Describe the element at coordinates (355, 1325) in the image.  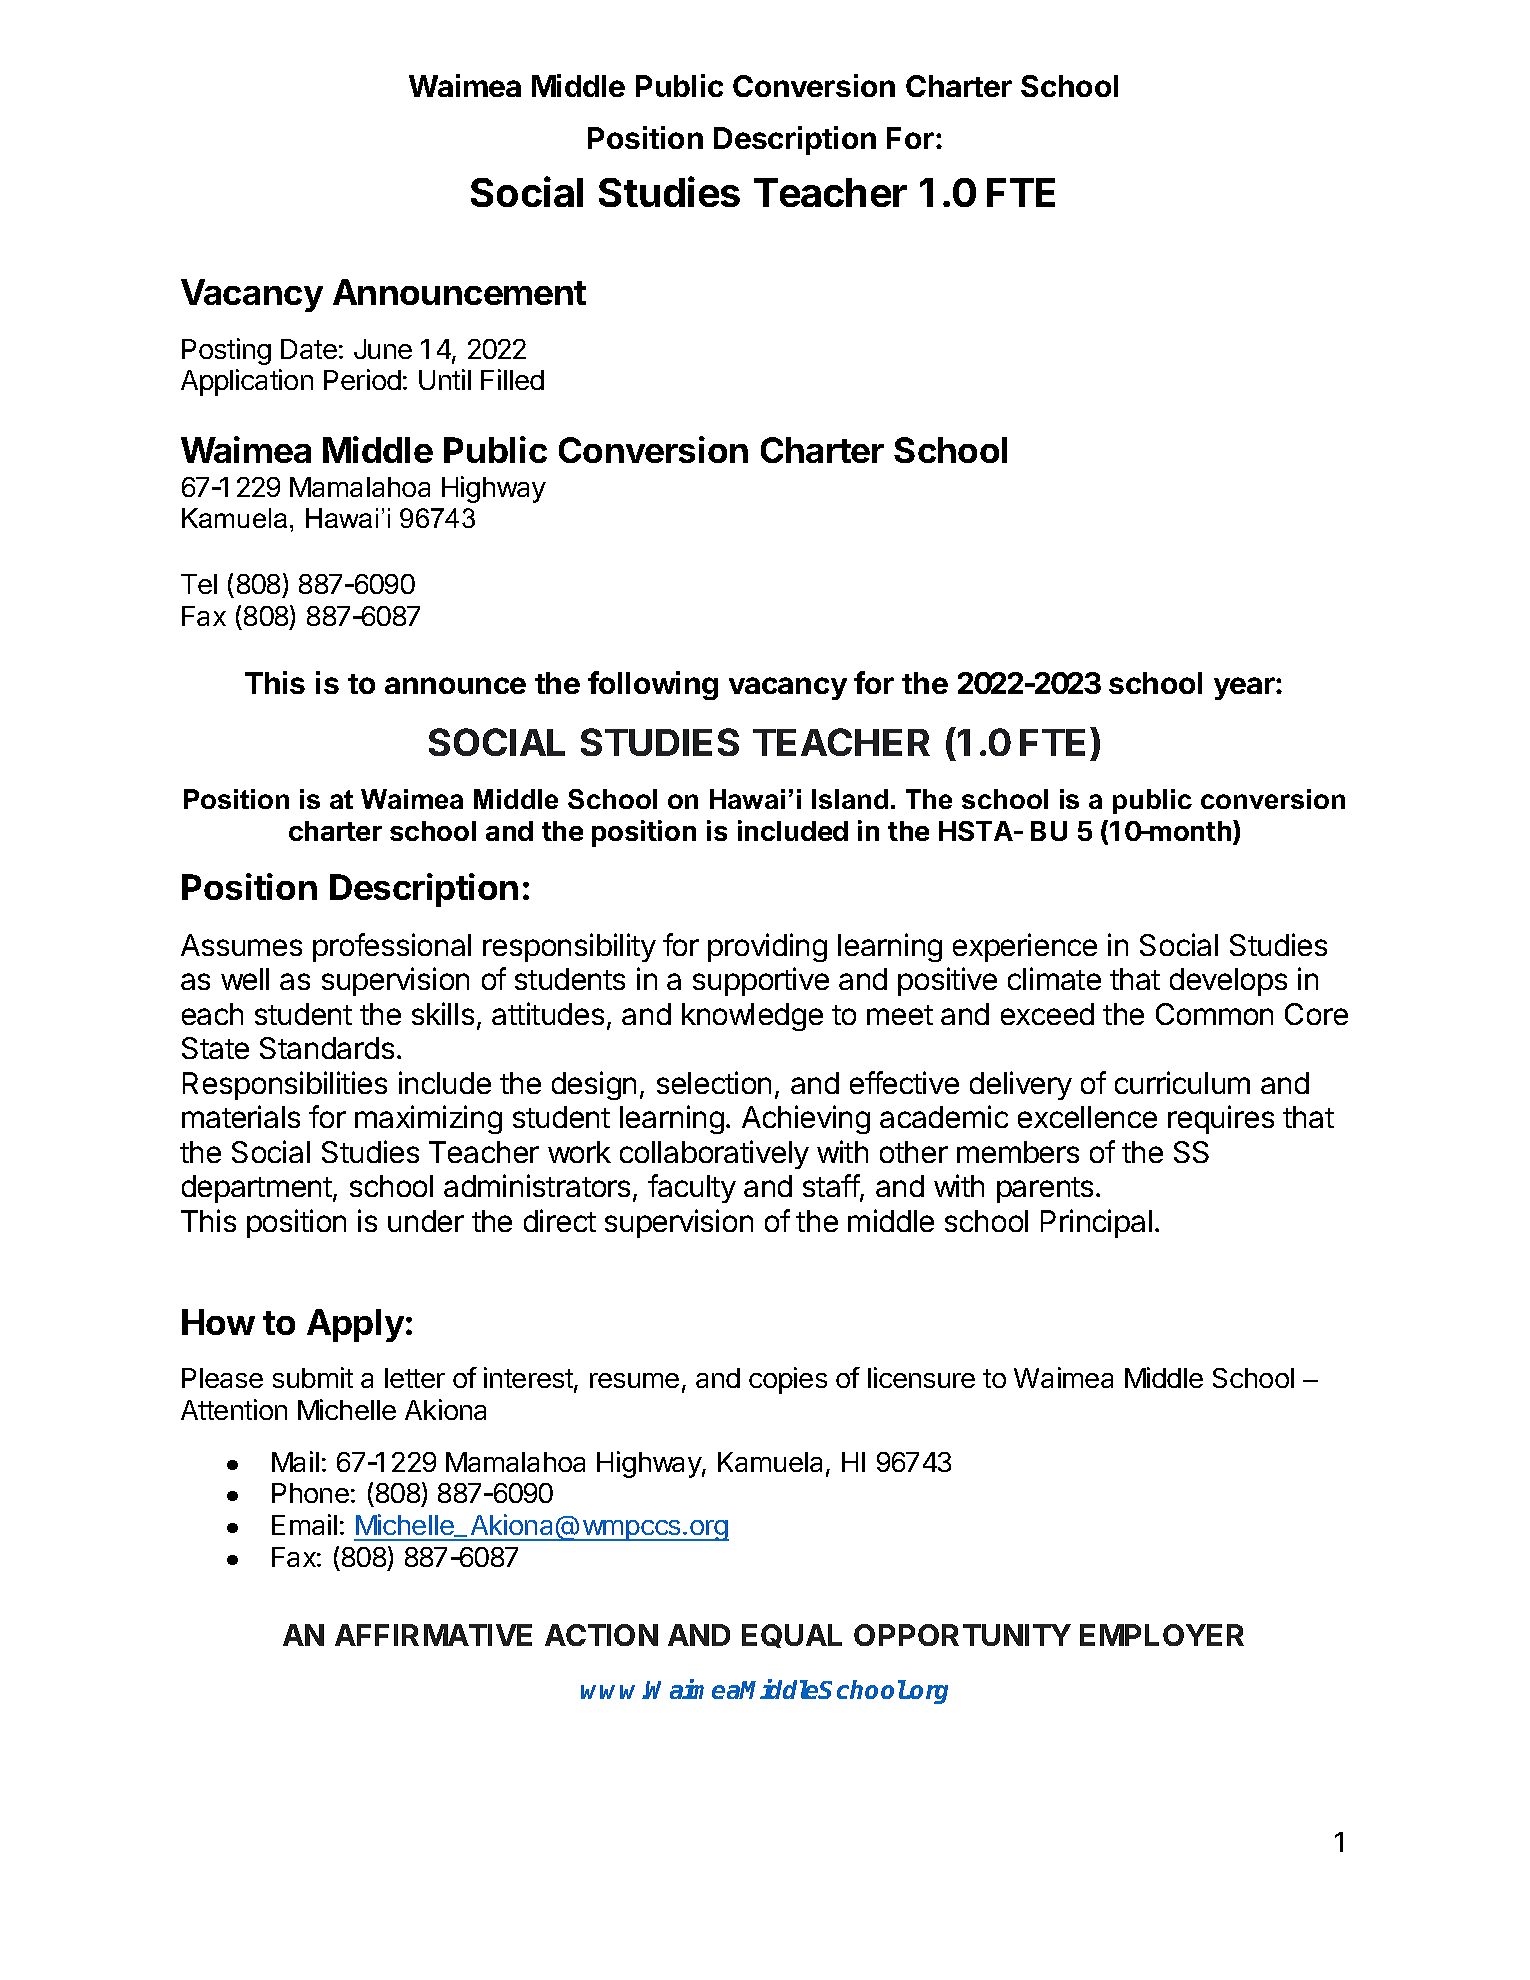
I see `Apply` at that location.
